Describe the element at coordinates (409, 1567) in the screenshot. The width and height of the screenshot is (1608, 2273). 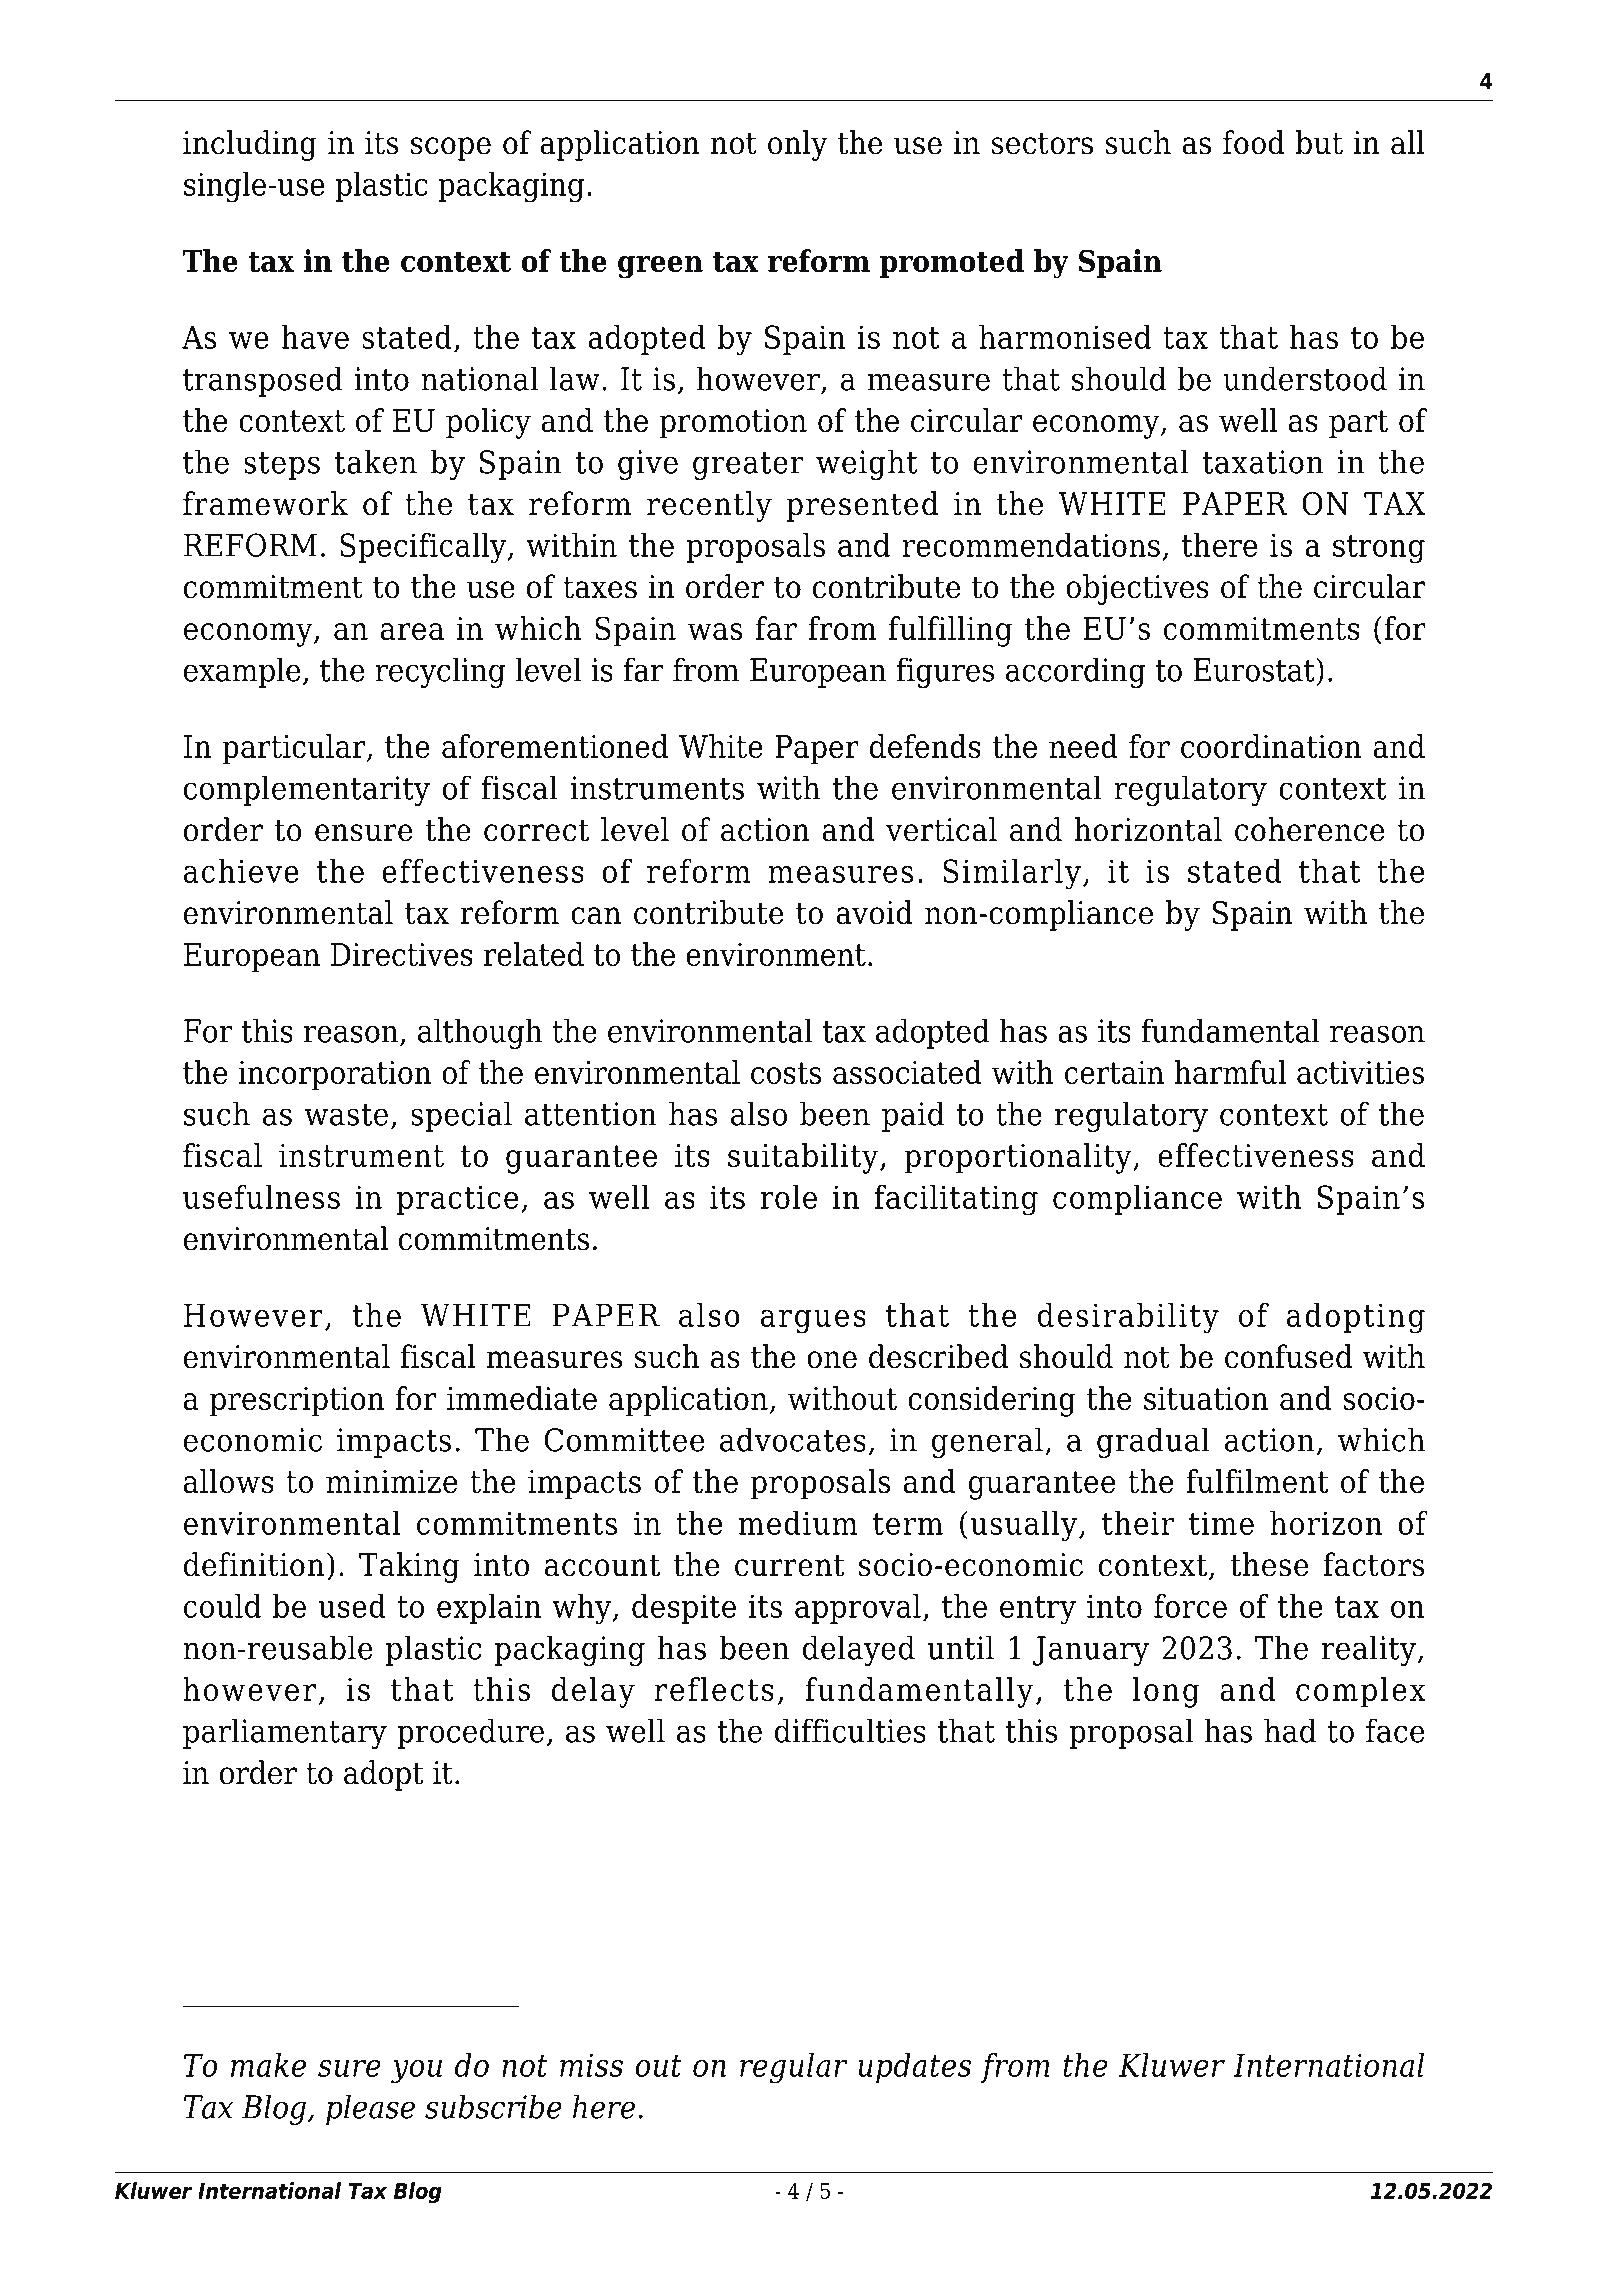
I see `Taking` at that location.
